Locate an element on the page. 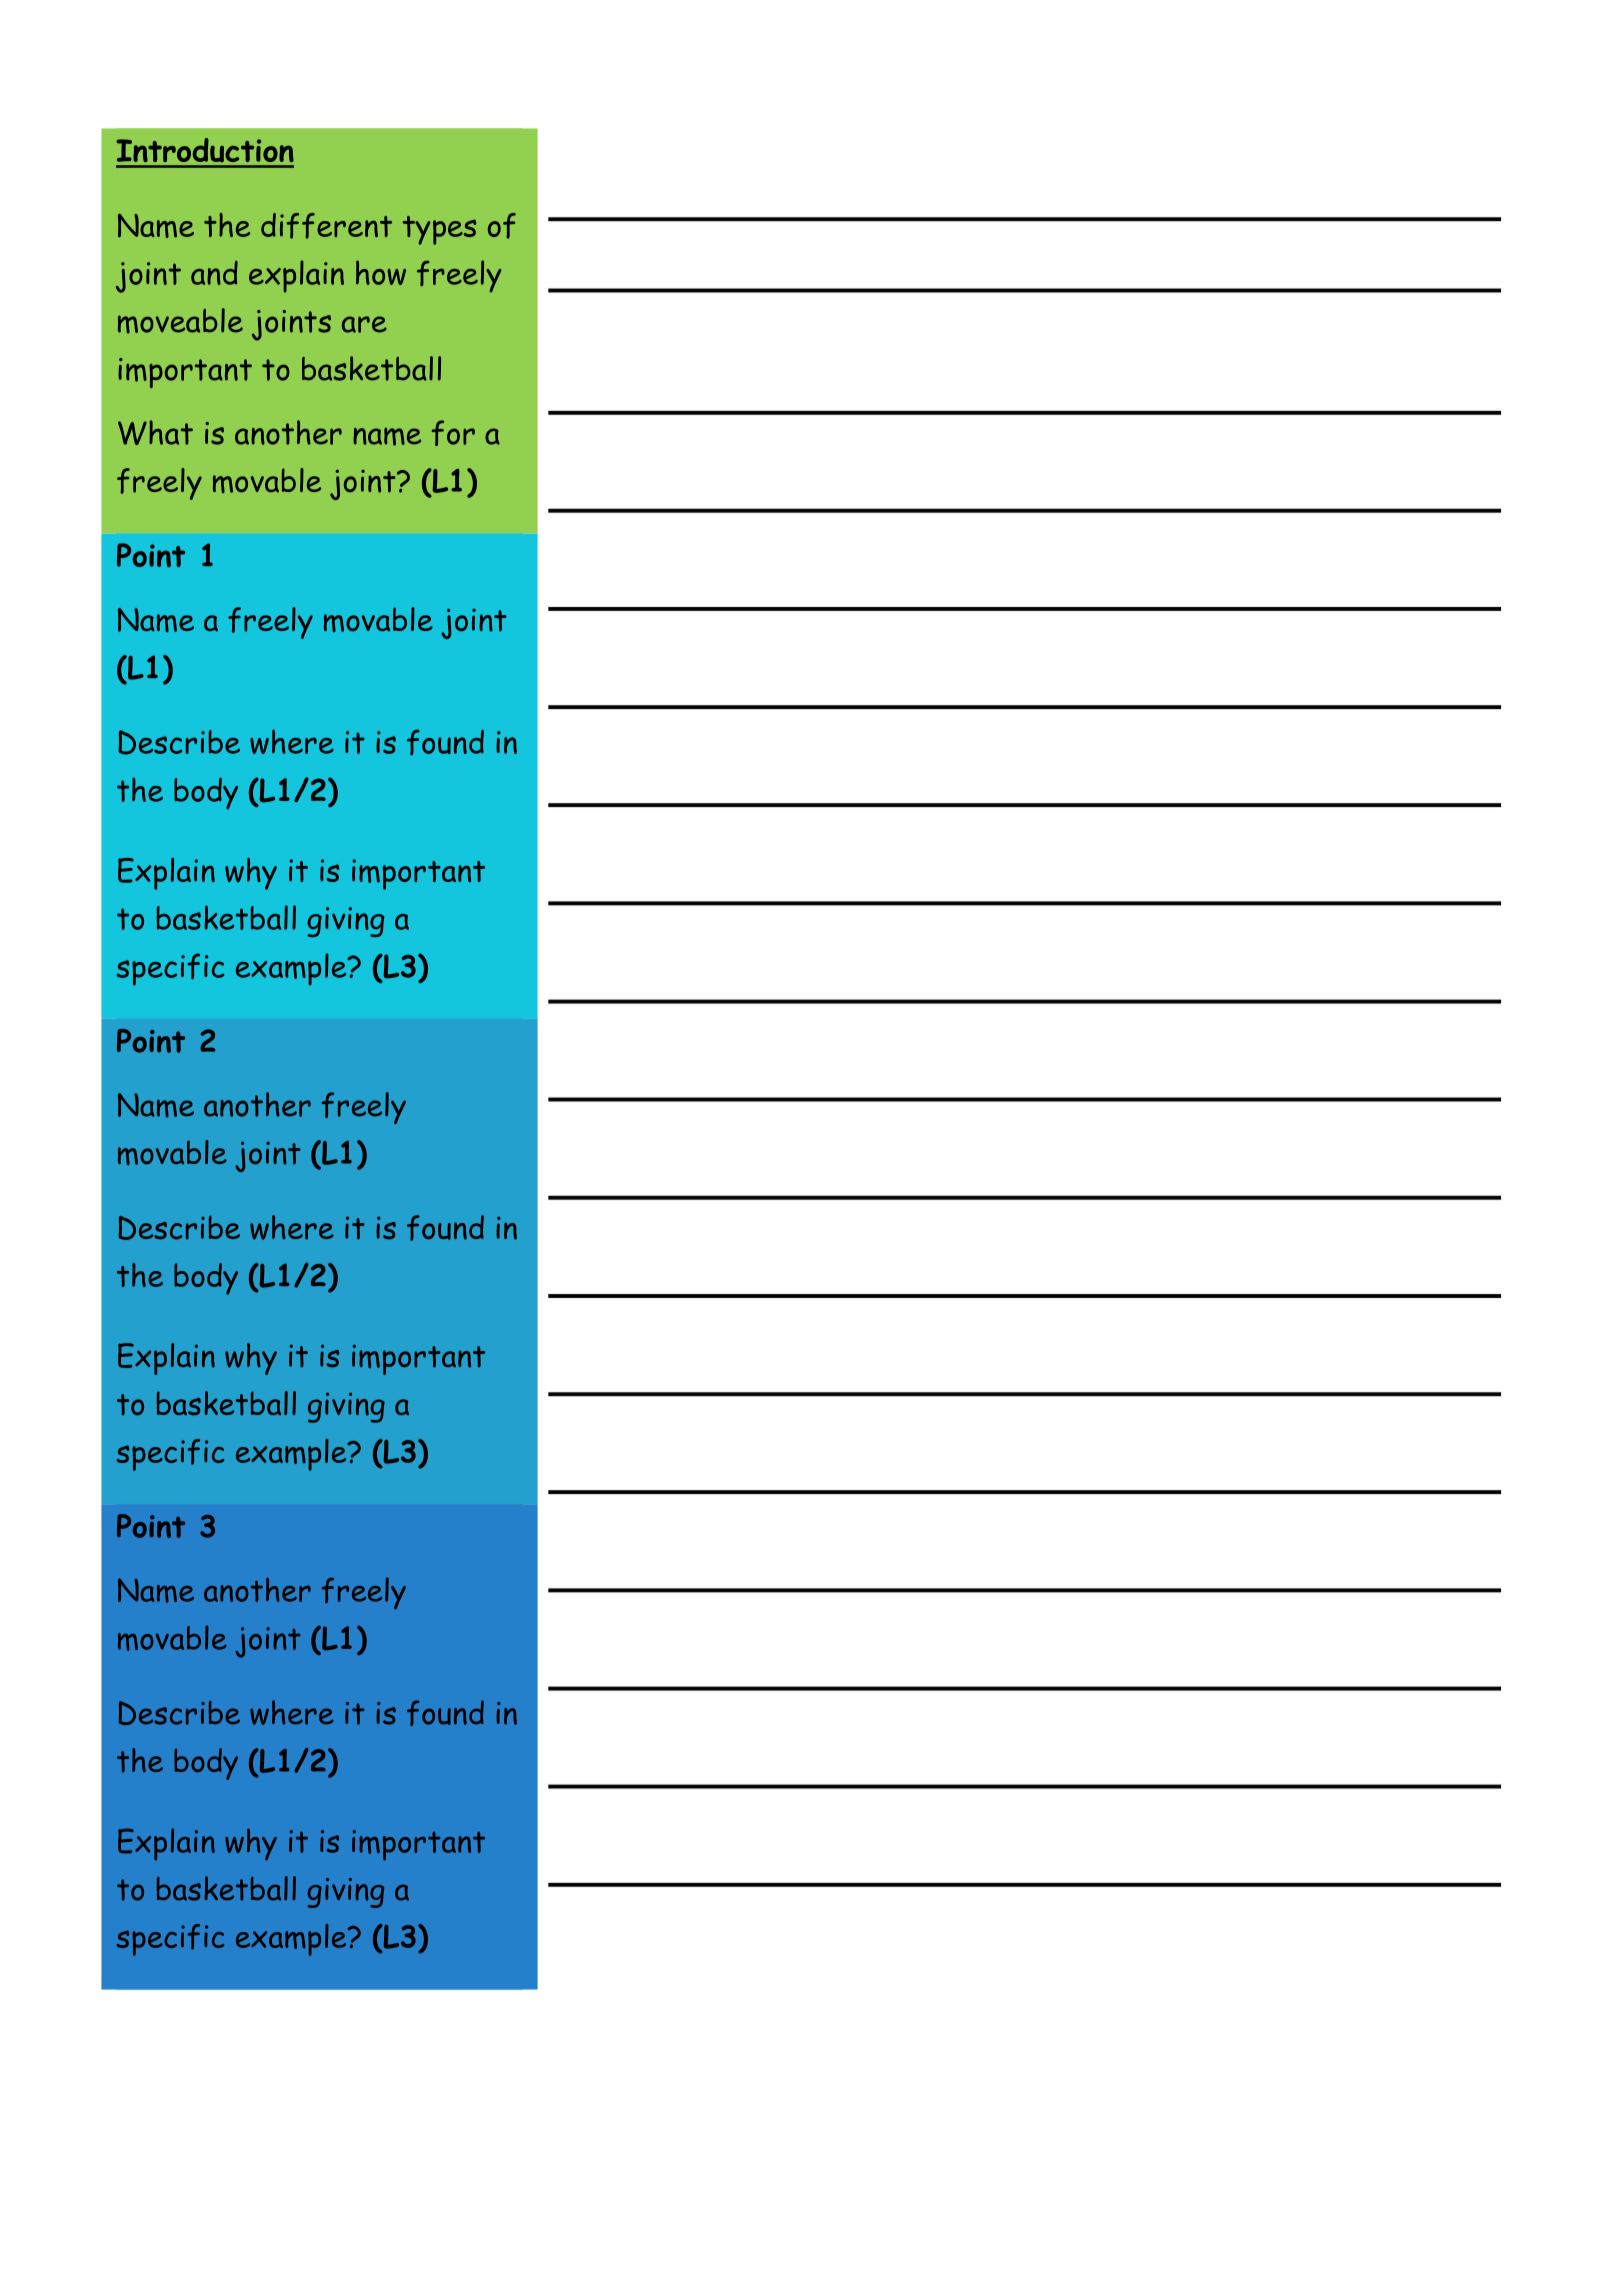  different is located at coordinates (326, 226).
